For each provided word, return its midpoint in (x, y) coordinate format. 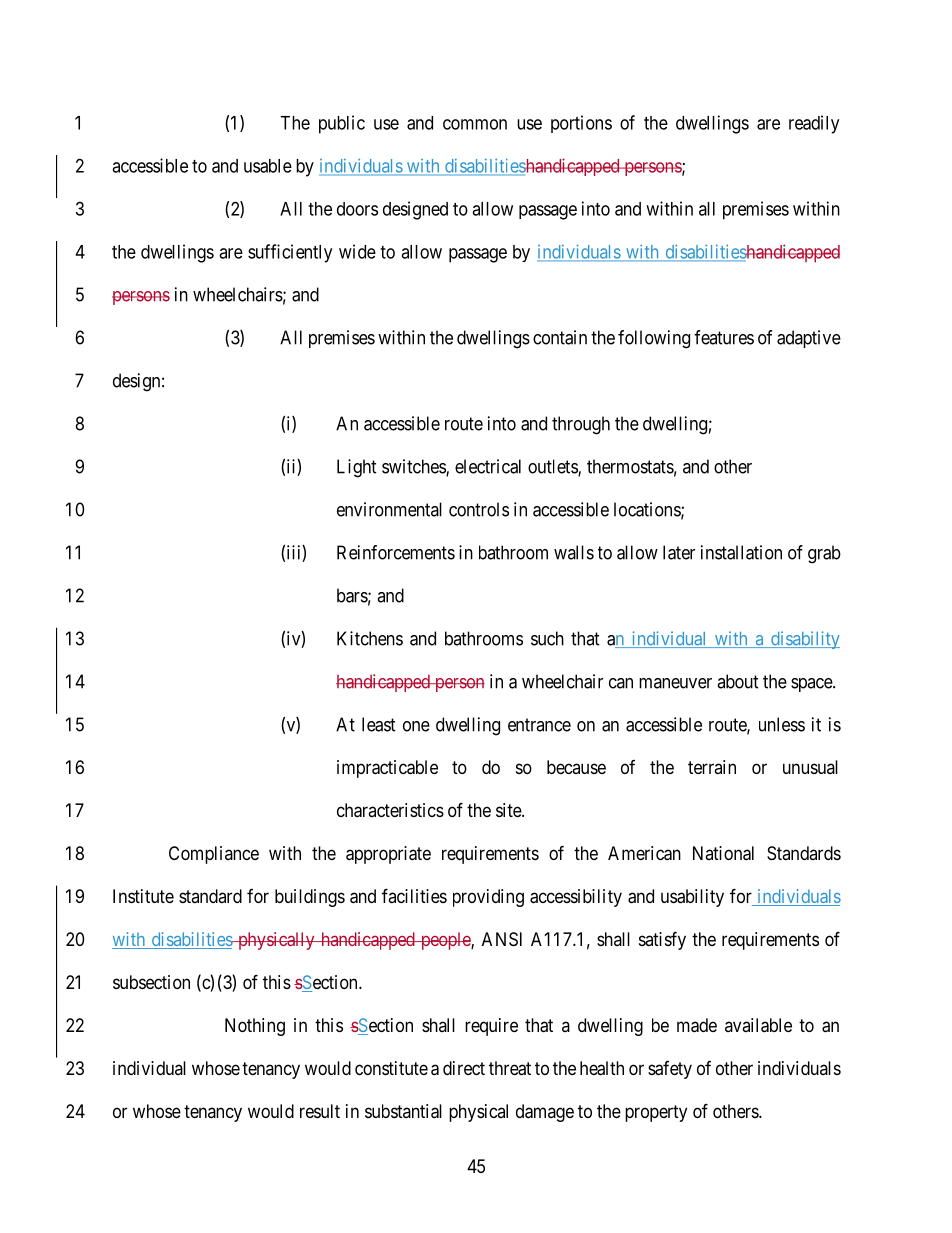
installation (741, 552)
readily (814, 124)
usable (268, 166)
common (475, 124)
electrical (488, 466)
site (509, 810)
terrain (712, 767)
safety (670, 1070)
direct (464, 1068)
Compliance (214, 855)
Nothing (255, 1027)
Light (357, 468)
